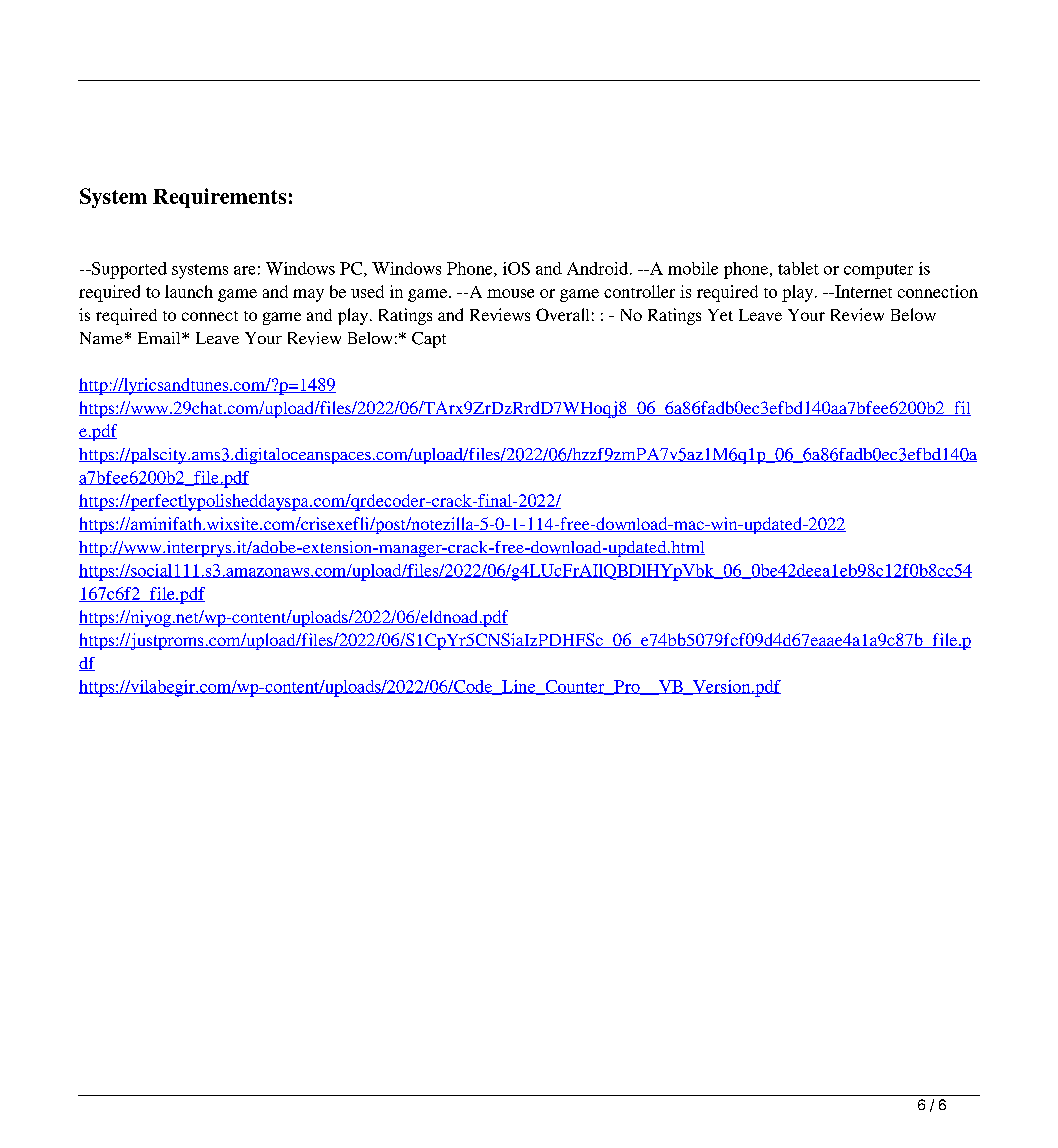 The image size is (1058, 1148). I want to click on mobile, so click(693, 268).
